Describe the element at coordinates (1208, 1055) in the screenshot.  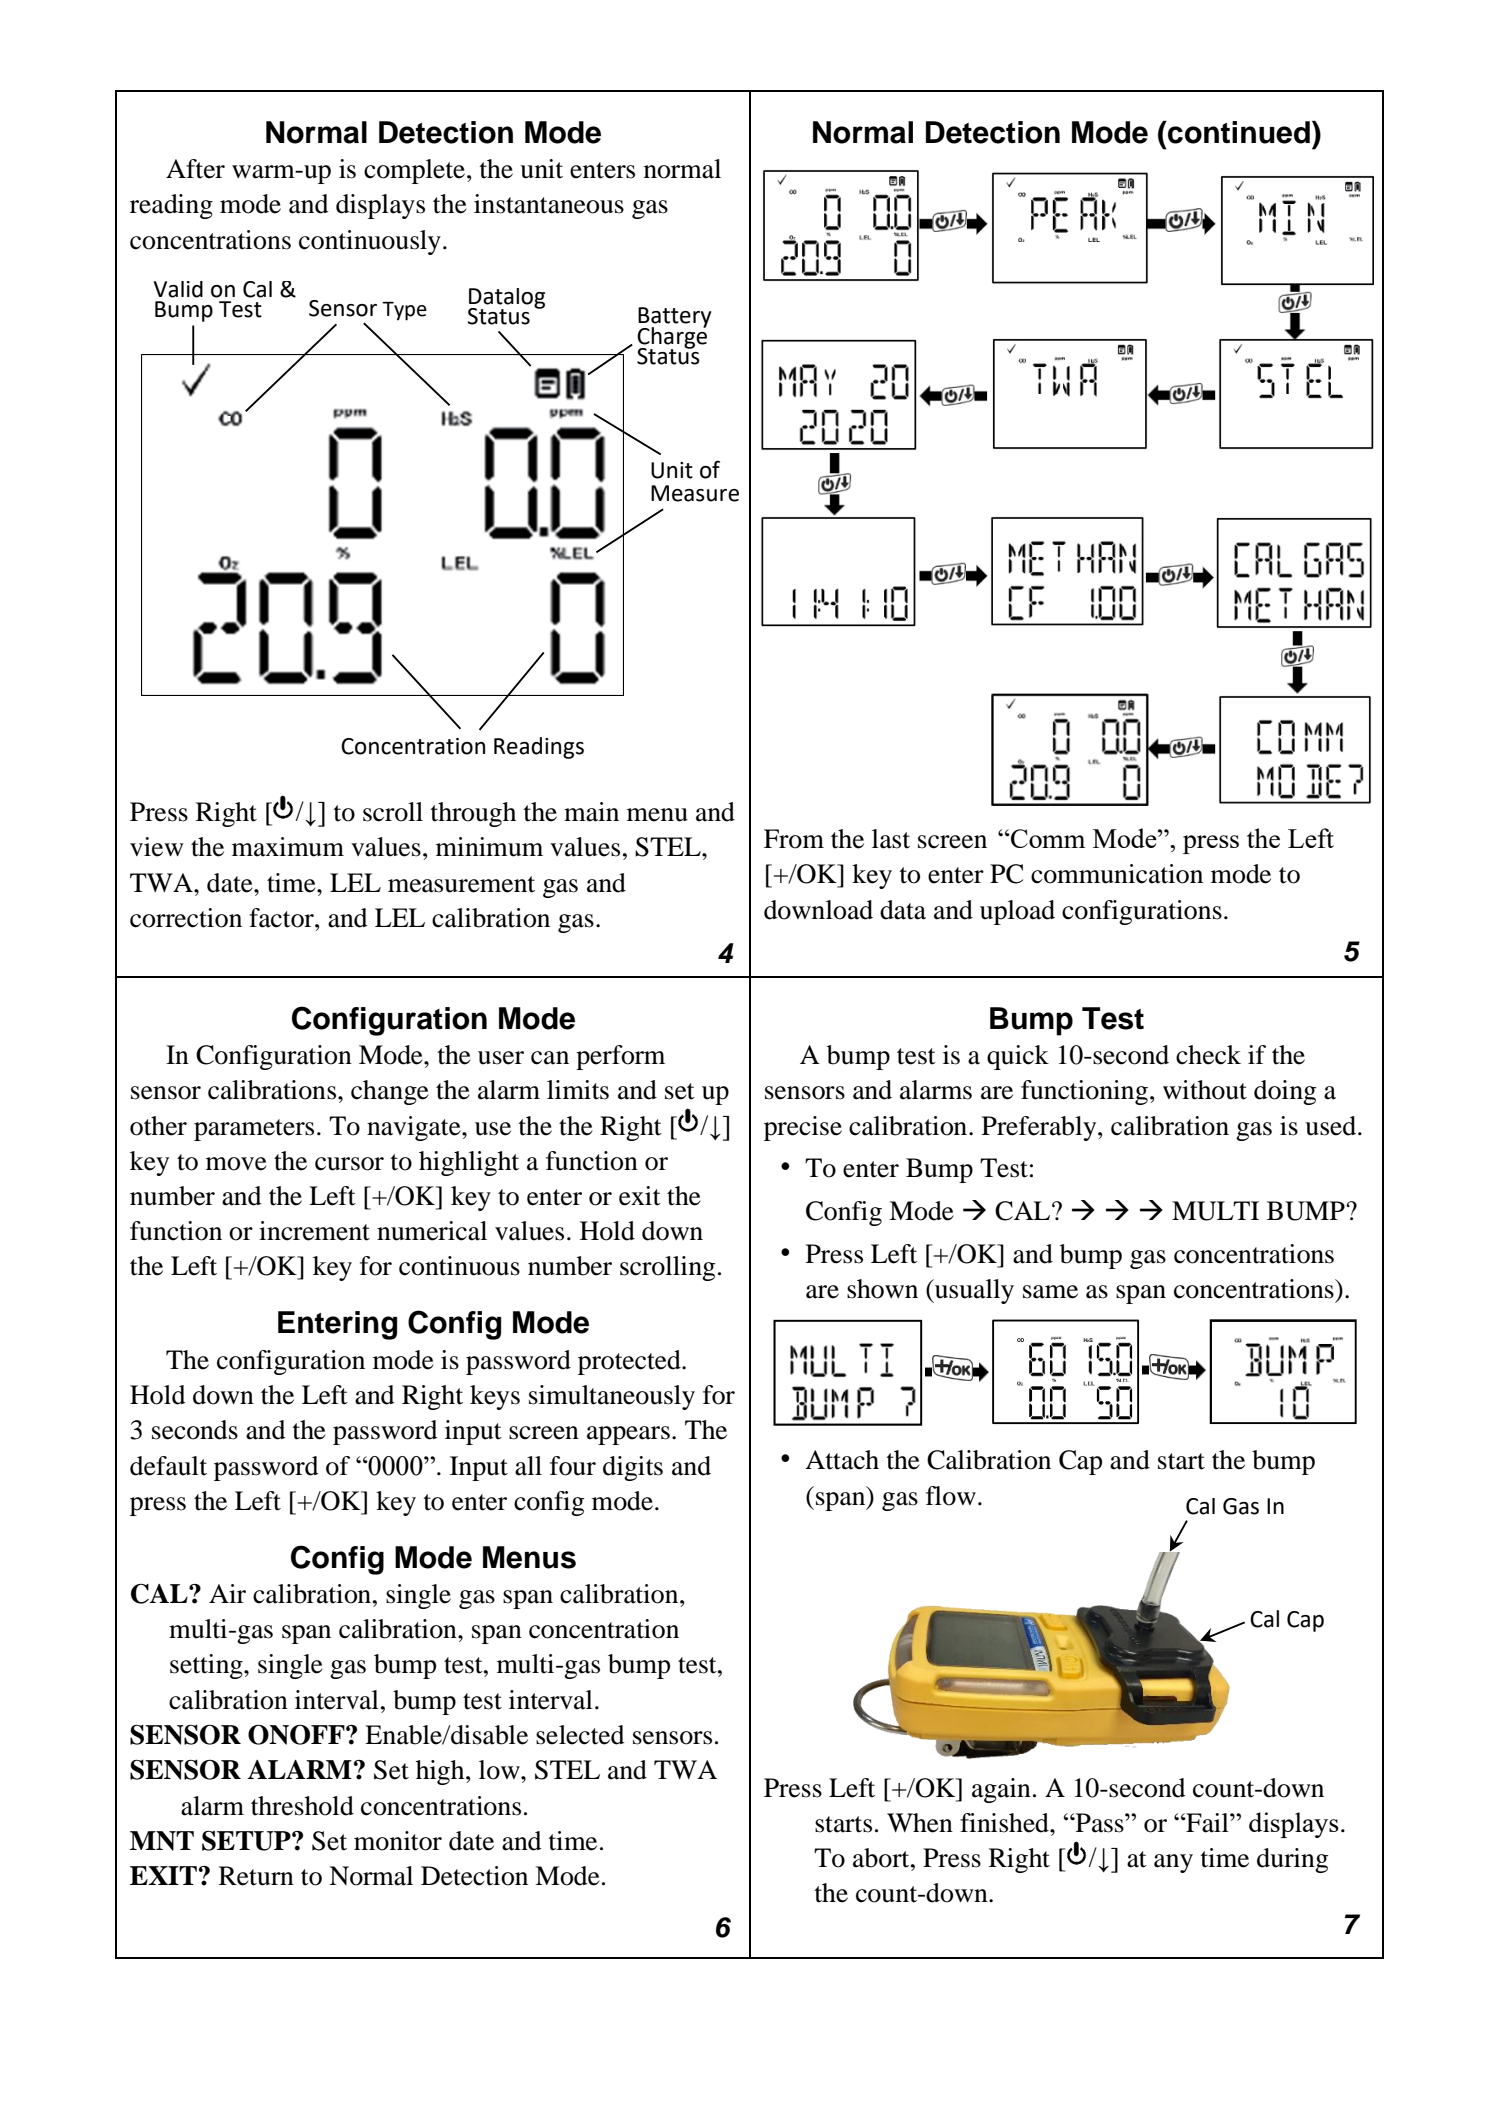
I see `check` at that location.
